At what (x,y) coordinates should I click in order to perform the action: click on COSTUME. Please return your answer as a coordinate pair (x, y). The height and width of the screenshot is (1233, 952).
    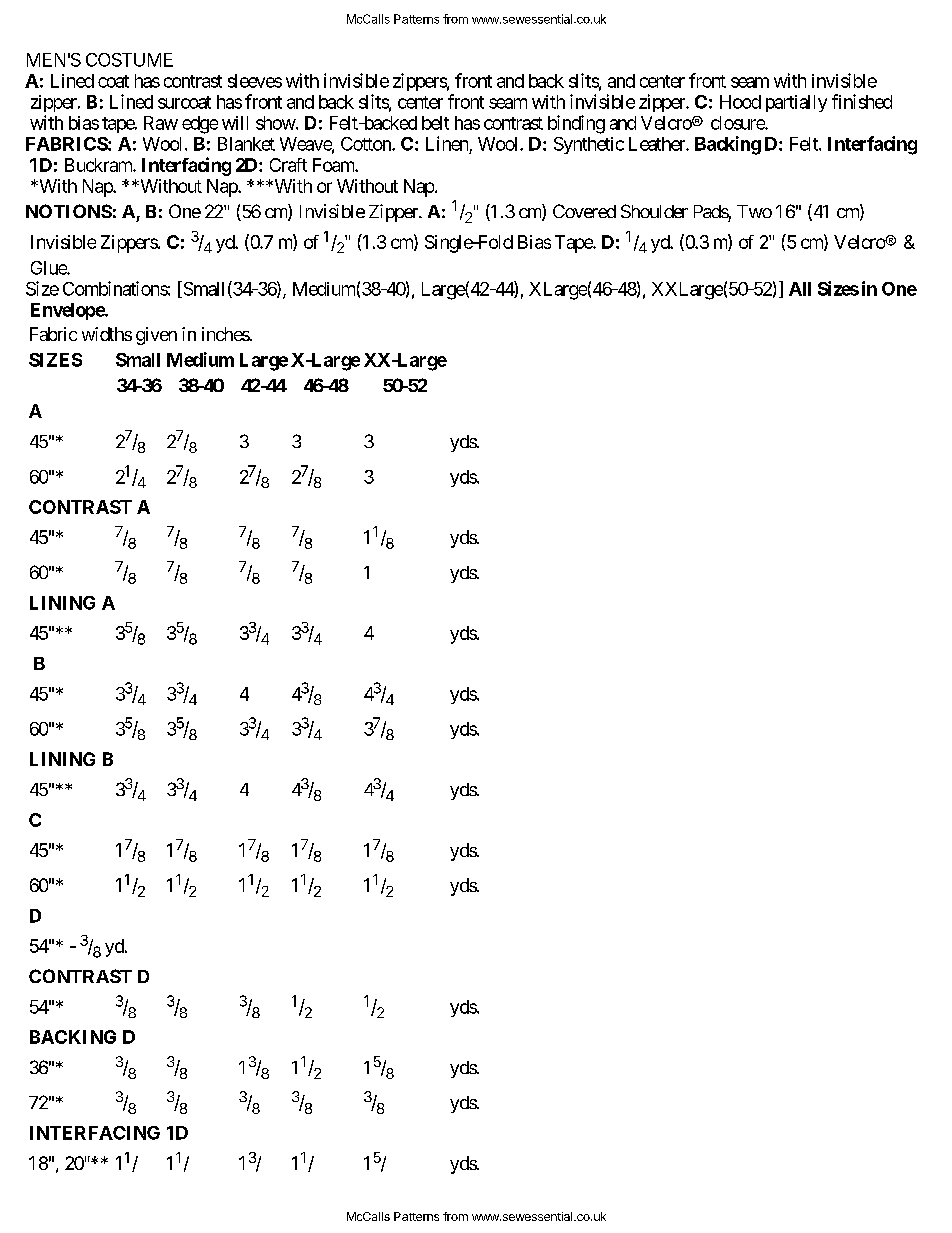
    Looking at the image, I should click on (129, 60).
